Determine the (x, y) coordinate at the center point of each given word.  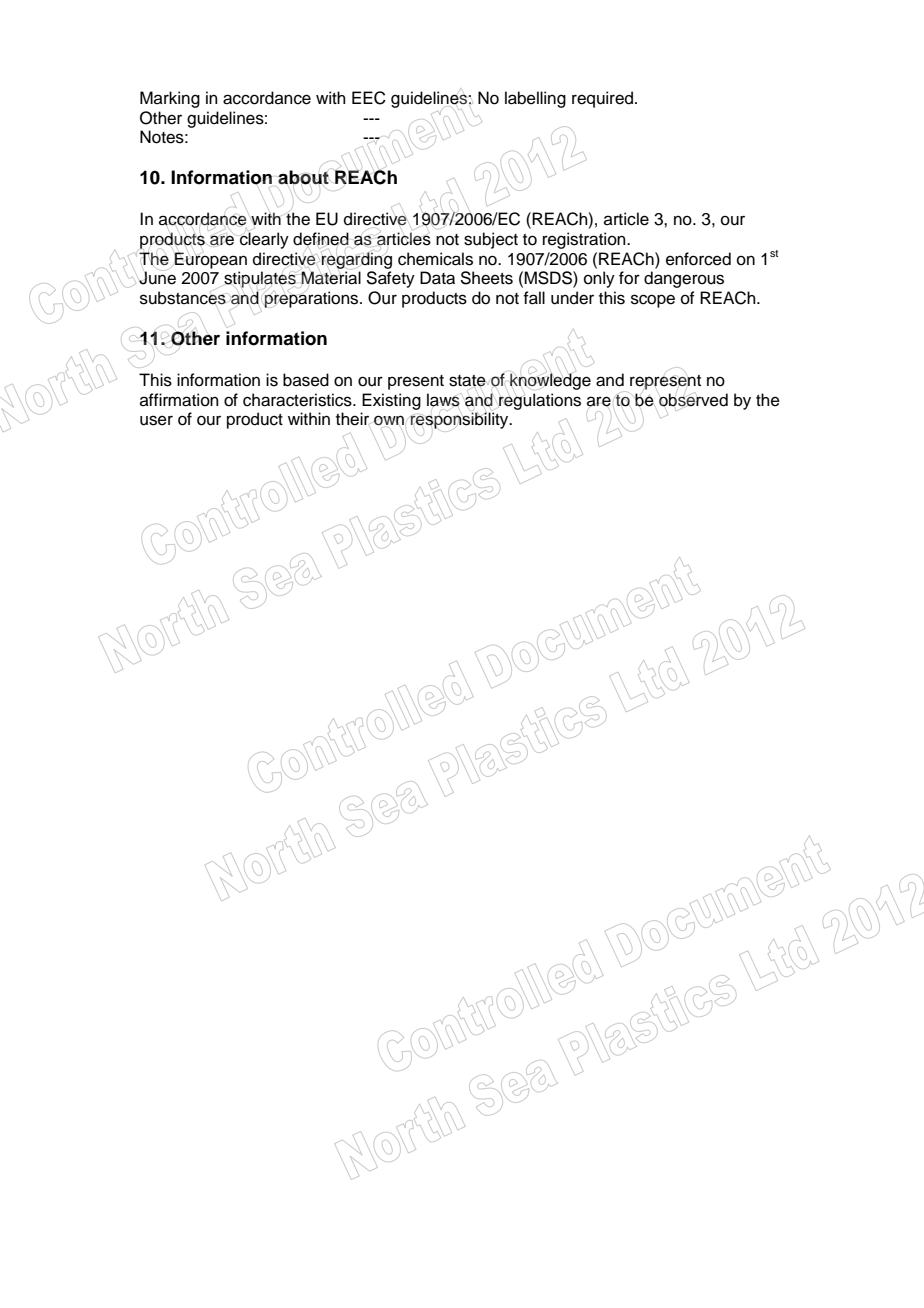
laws (443, 400)
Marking (170, 99)
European (210, 260)
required (604, 99)
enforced (698, 259)
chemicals (435, 259)
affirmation (179, 400)
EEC (369, 98)
